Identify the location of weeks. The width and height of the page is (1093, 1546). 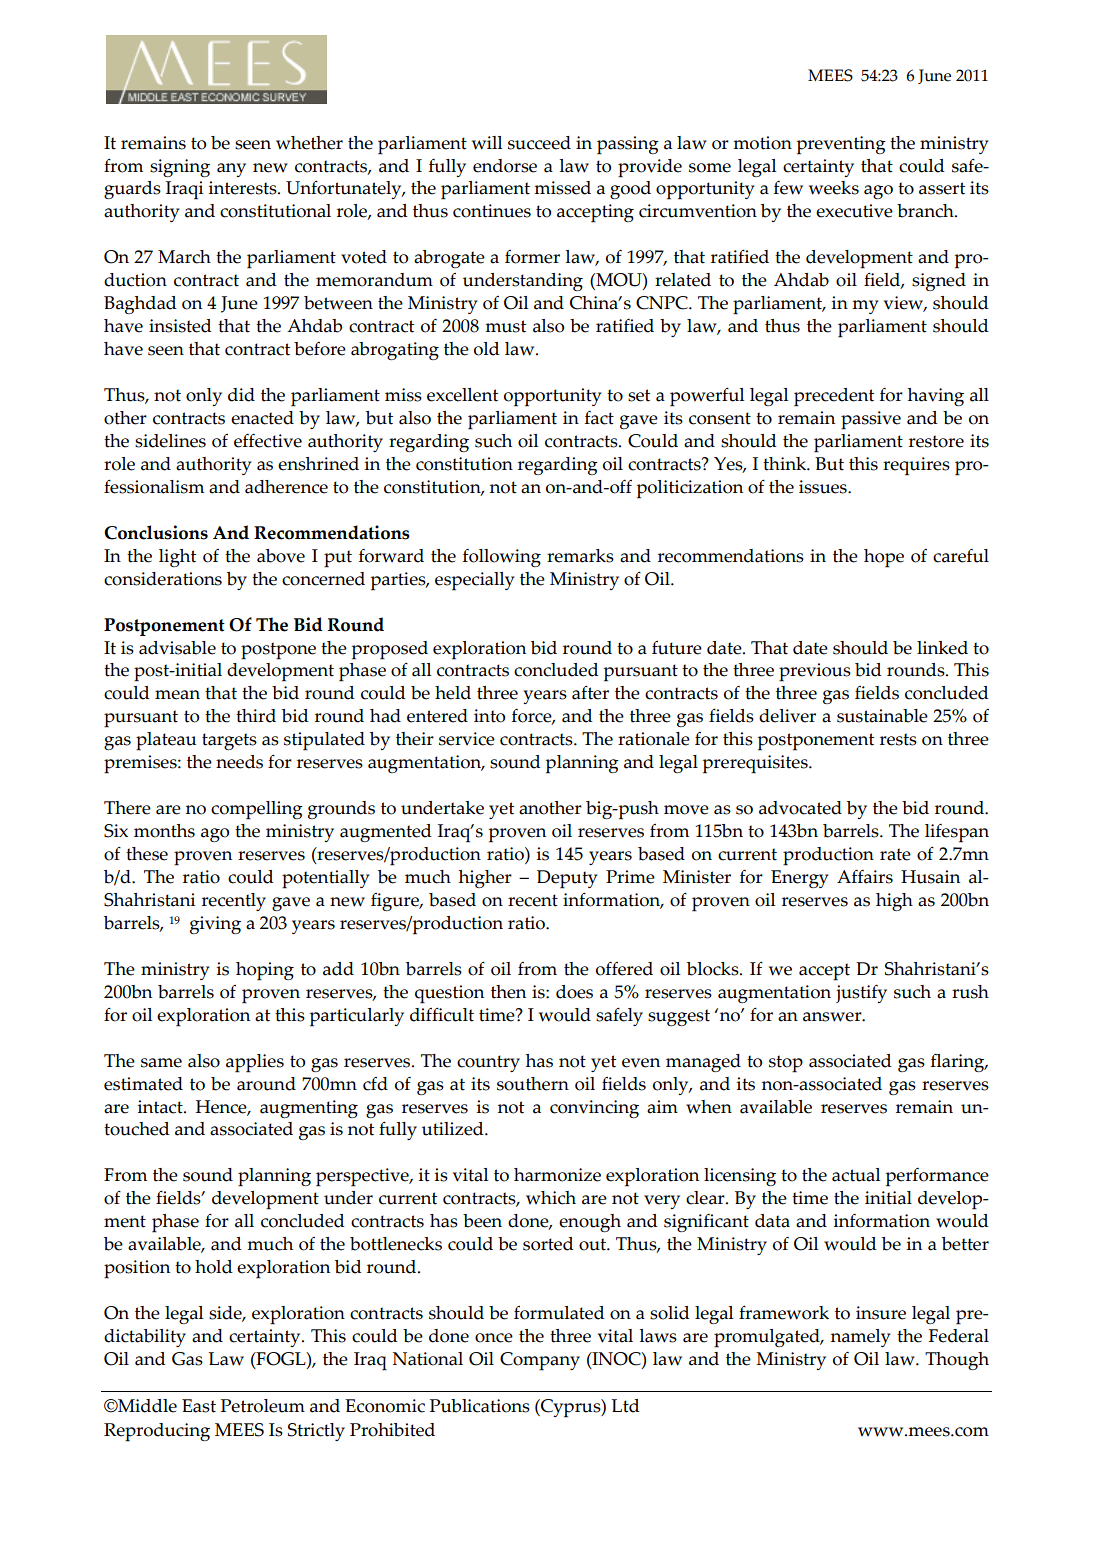
(834, 188).
